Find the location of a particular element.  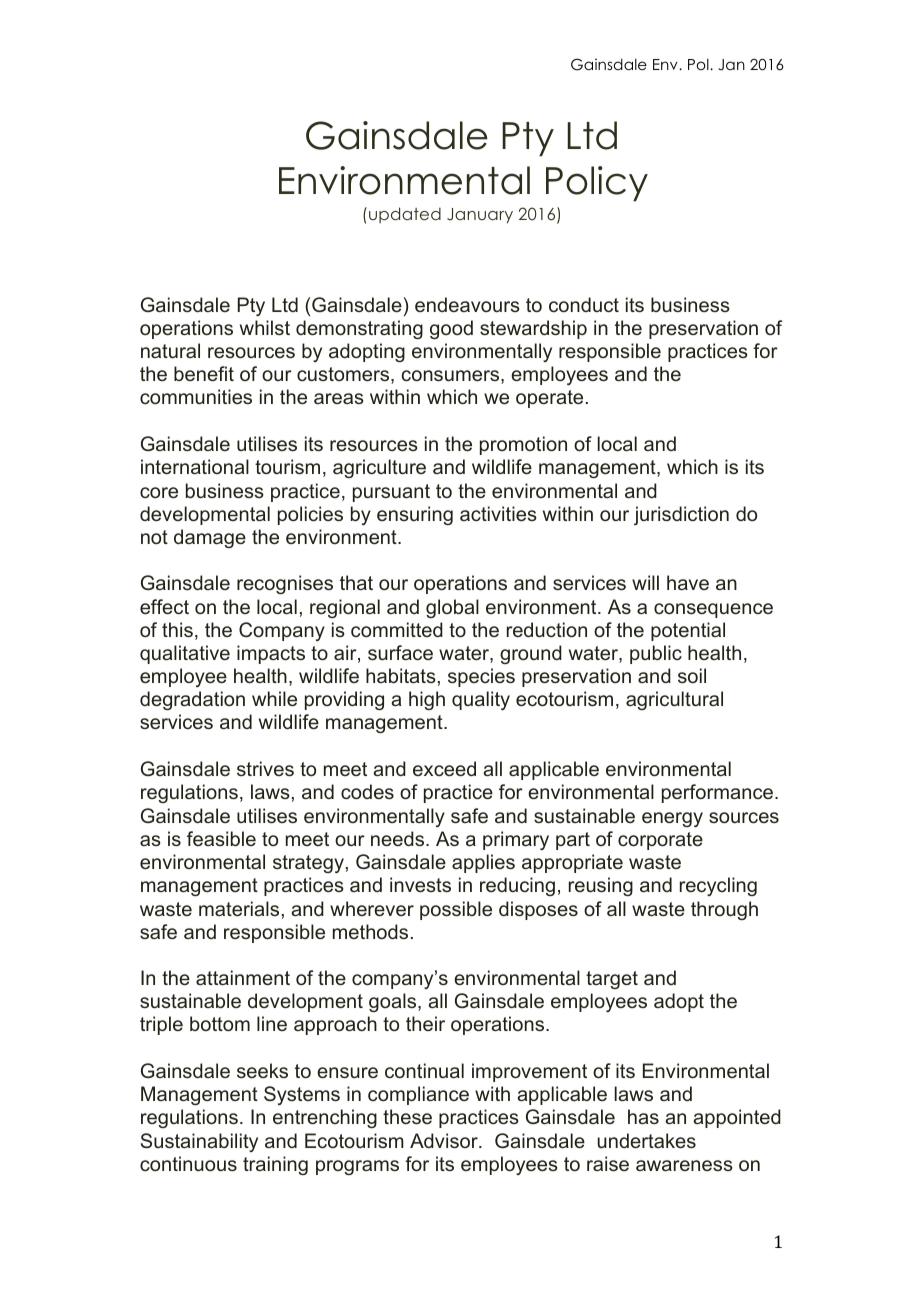

January is located at coordinates (480, 215).
